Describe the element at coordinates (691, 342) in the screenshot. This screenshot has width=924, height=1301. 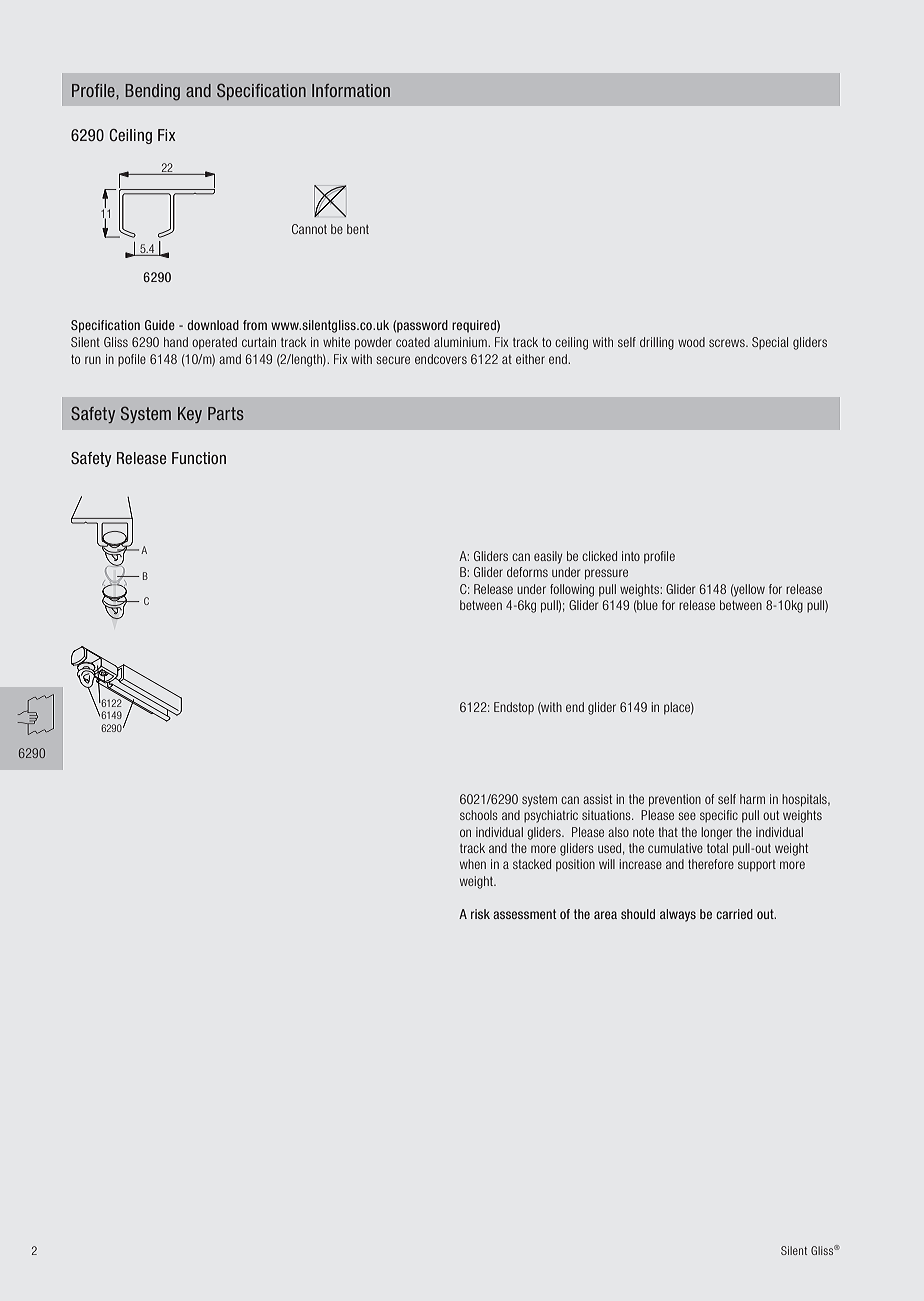
I see `wood` at that location.
